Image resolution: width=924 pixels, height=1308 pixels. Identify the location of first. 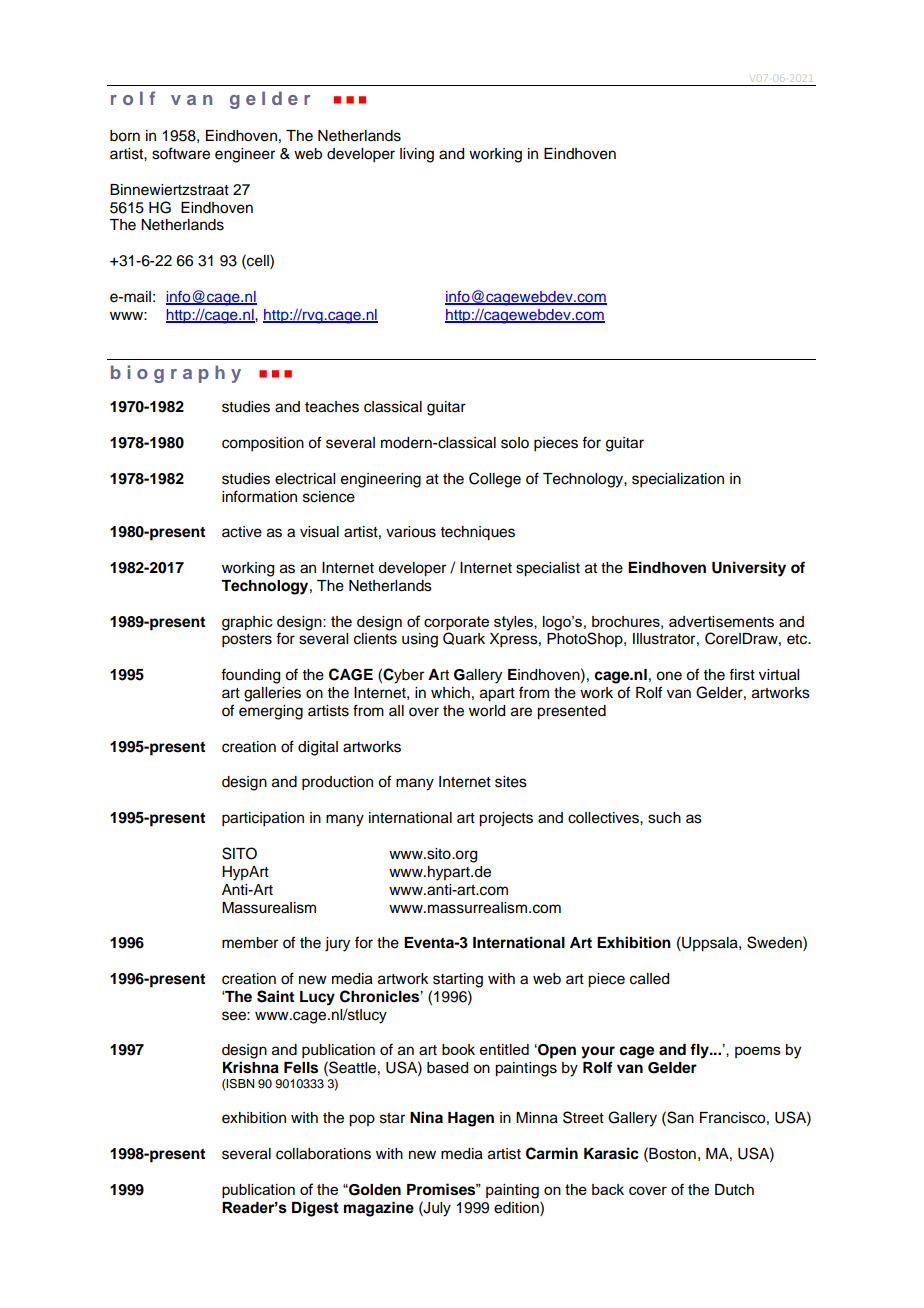
(742, 674).
